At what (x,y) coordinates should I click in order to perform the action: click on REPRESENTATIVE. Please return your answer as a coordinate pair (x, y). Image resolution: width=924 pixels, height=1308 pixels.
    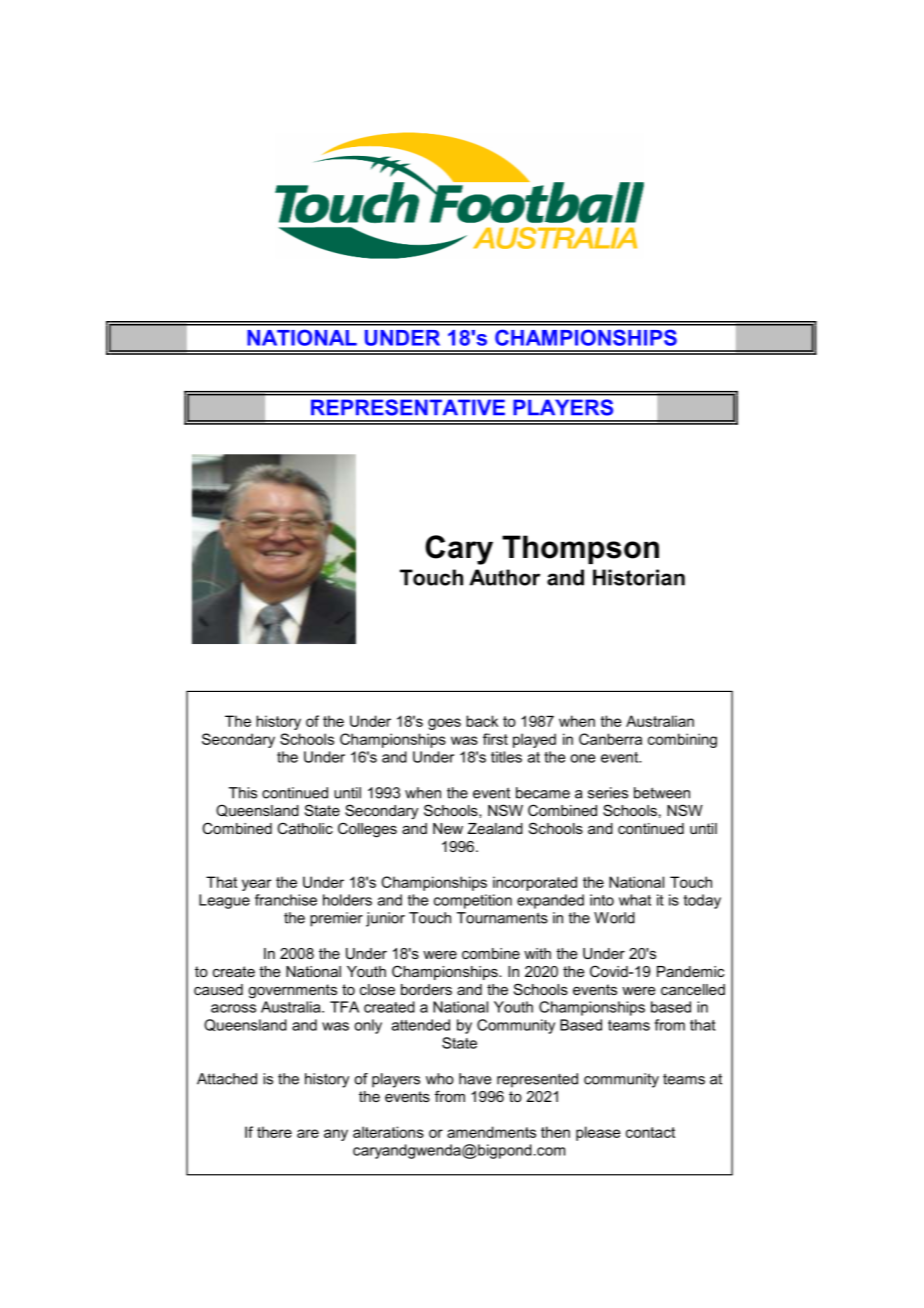
    Looking at the image, I should click on (408, 407).
